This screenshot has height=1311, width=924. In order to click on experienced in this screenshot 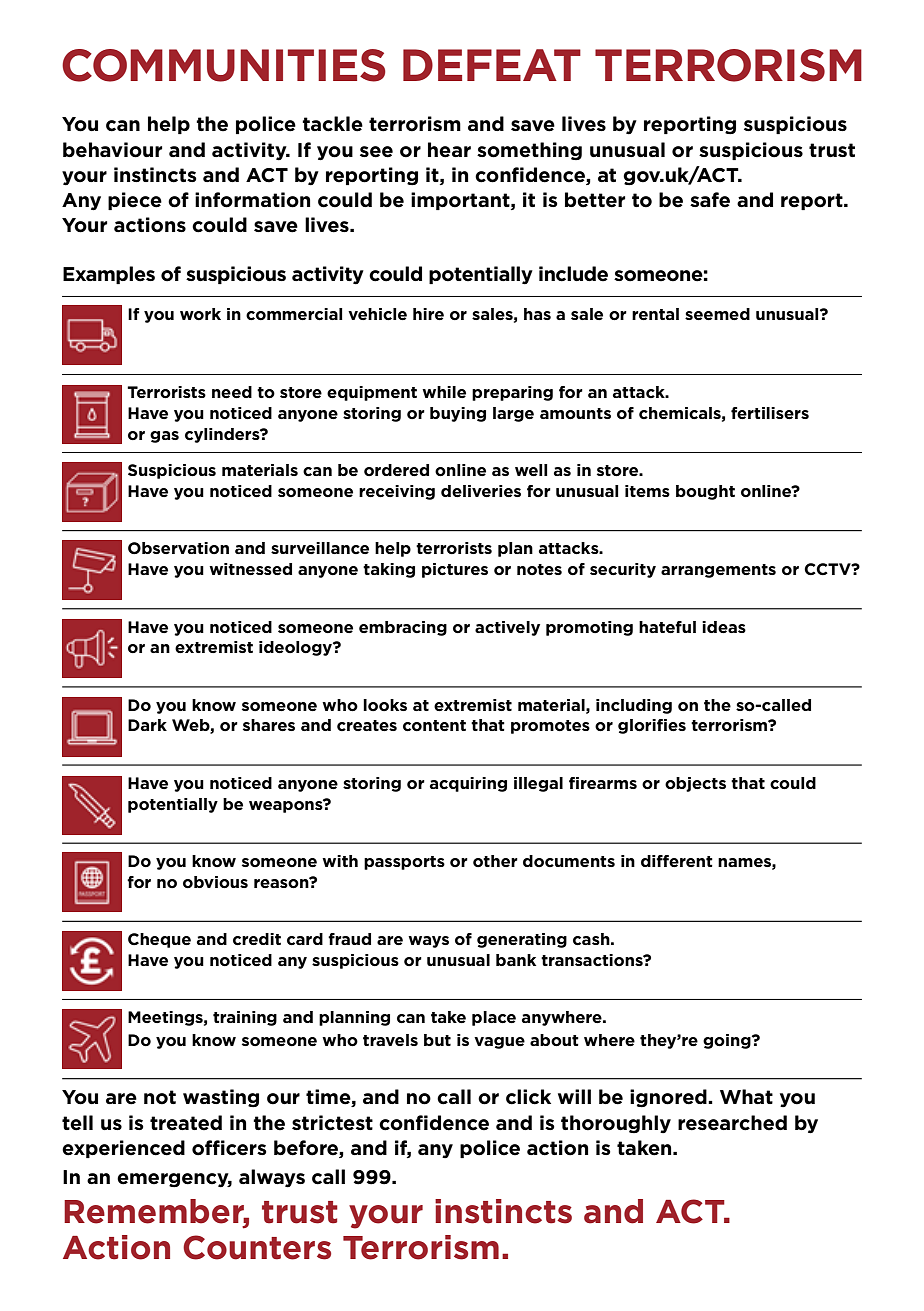, I will do `click(123, 1149)`.
